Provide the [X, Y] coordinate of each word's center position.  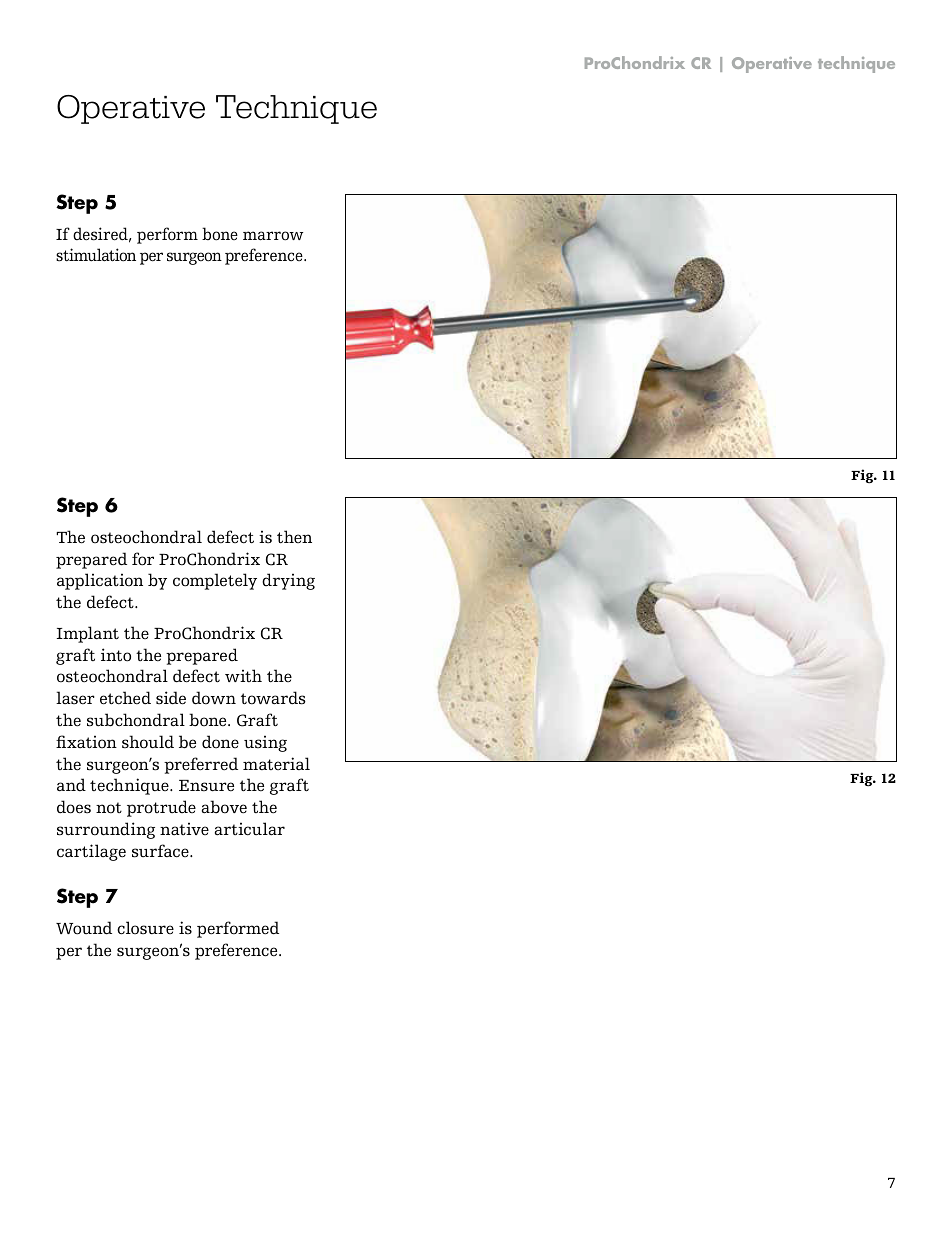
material [276, 763]
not [109, 808]
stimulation [96, 255]
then [294, 537]
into [116, 655]
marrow [273, 236]
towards [273, 698]
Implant [88, 634]
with [243, 675]
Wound [84, 928]
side [171, 698]
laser [75, 698]
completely [215, 581]
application [100, 581]
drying [288, 581]
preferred [201, 765]
